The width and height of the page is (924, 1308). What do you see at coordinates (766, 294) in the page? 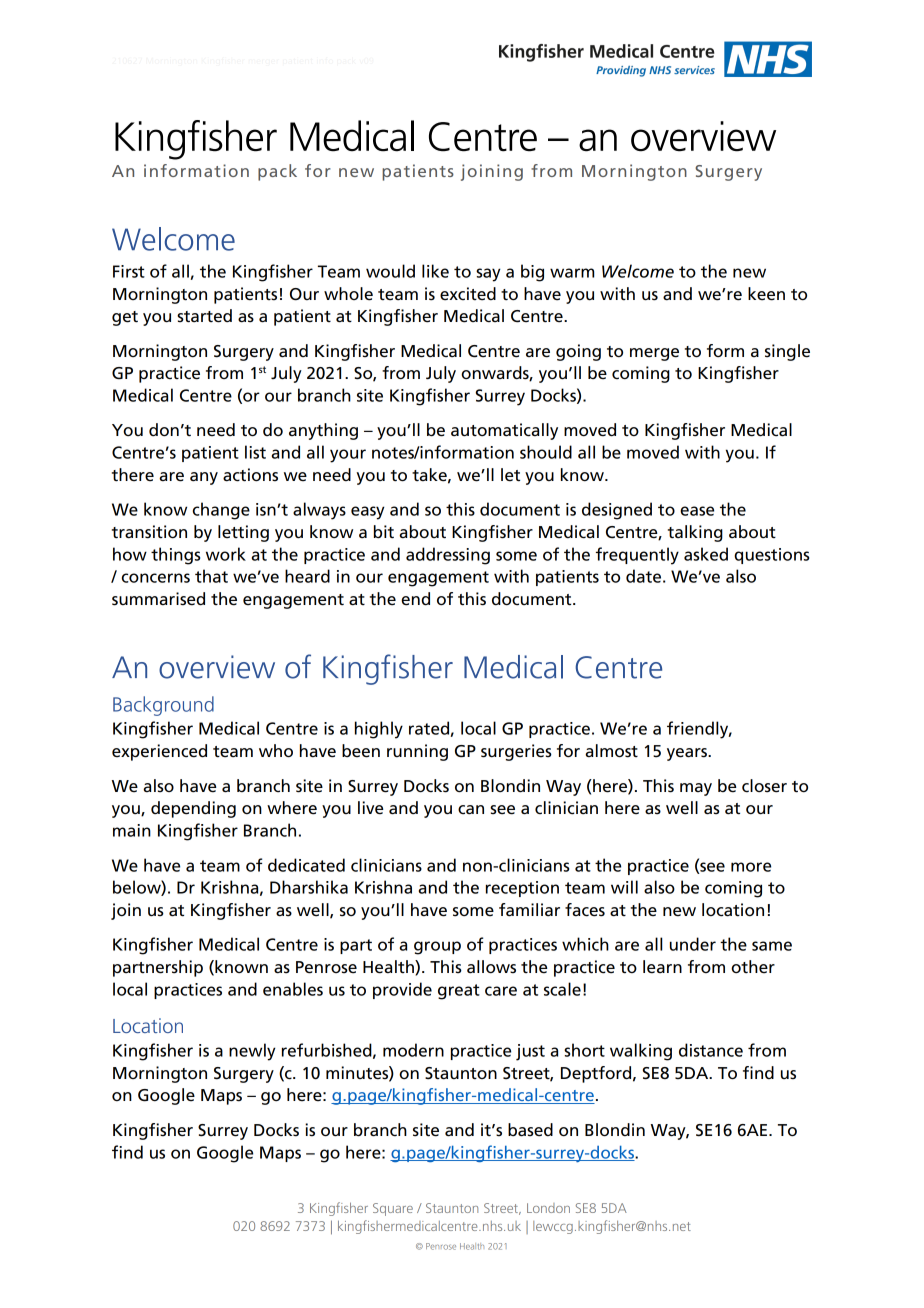
I see `keen` at bounding box center [766, 294].
